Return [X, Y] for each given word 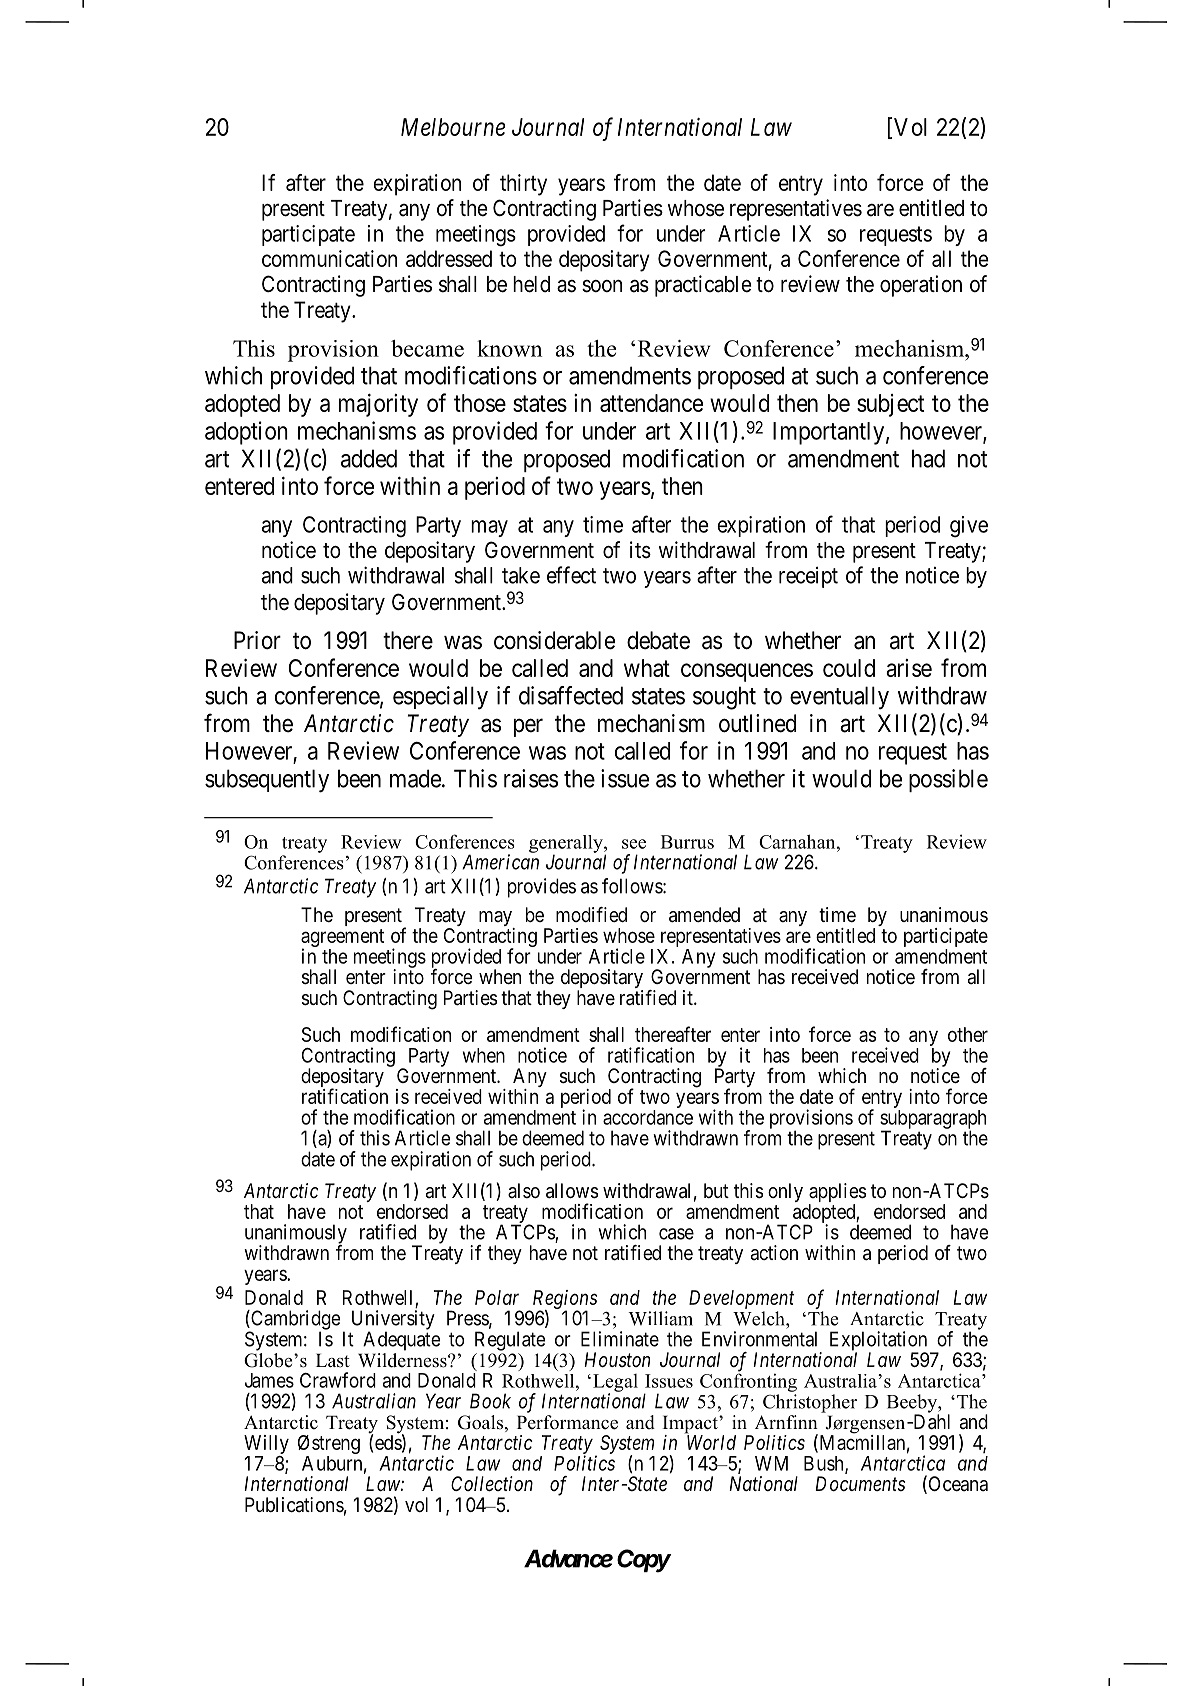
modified [591, 914]
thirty [523, 185]
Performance [567, 1422]
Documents [860, 1484]
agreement [342, 939]
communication [329, 258]
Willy [266, 1446]
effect [571, 575]
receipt [808, 577]
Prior [257, 640]
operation [921, 286]
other [968, 1034]
